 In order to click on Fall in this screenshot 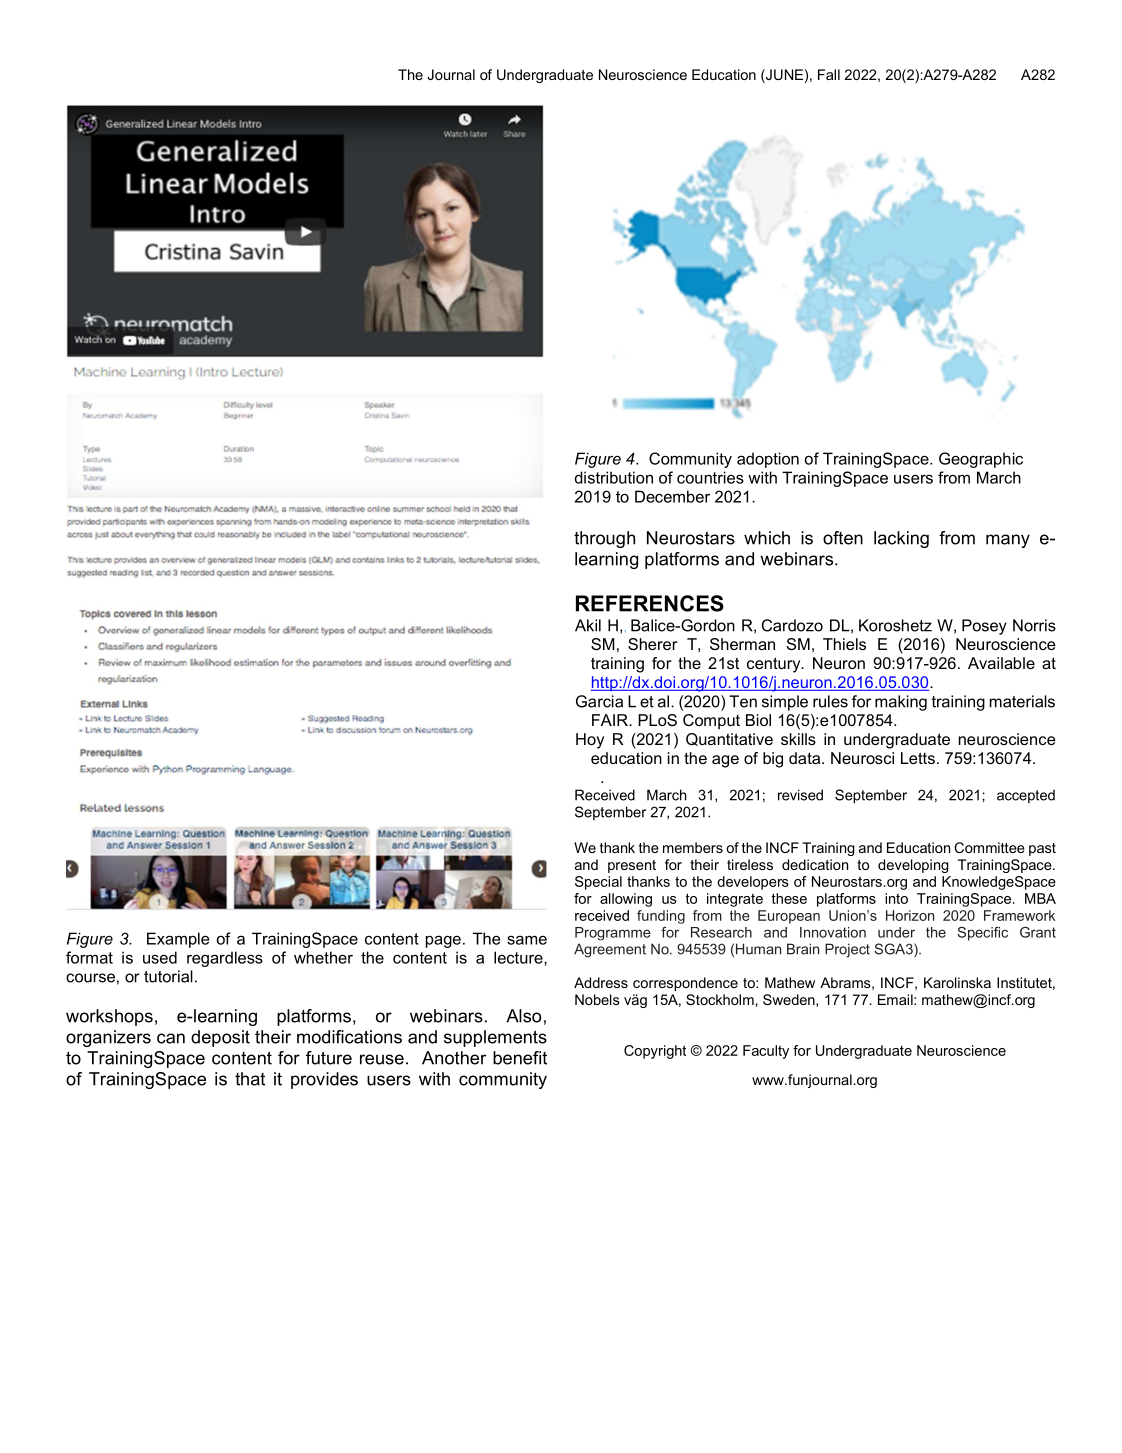, I will do `click(829, 74)`.
